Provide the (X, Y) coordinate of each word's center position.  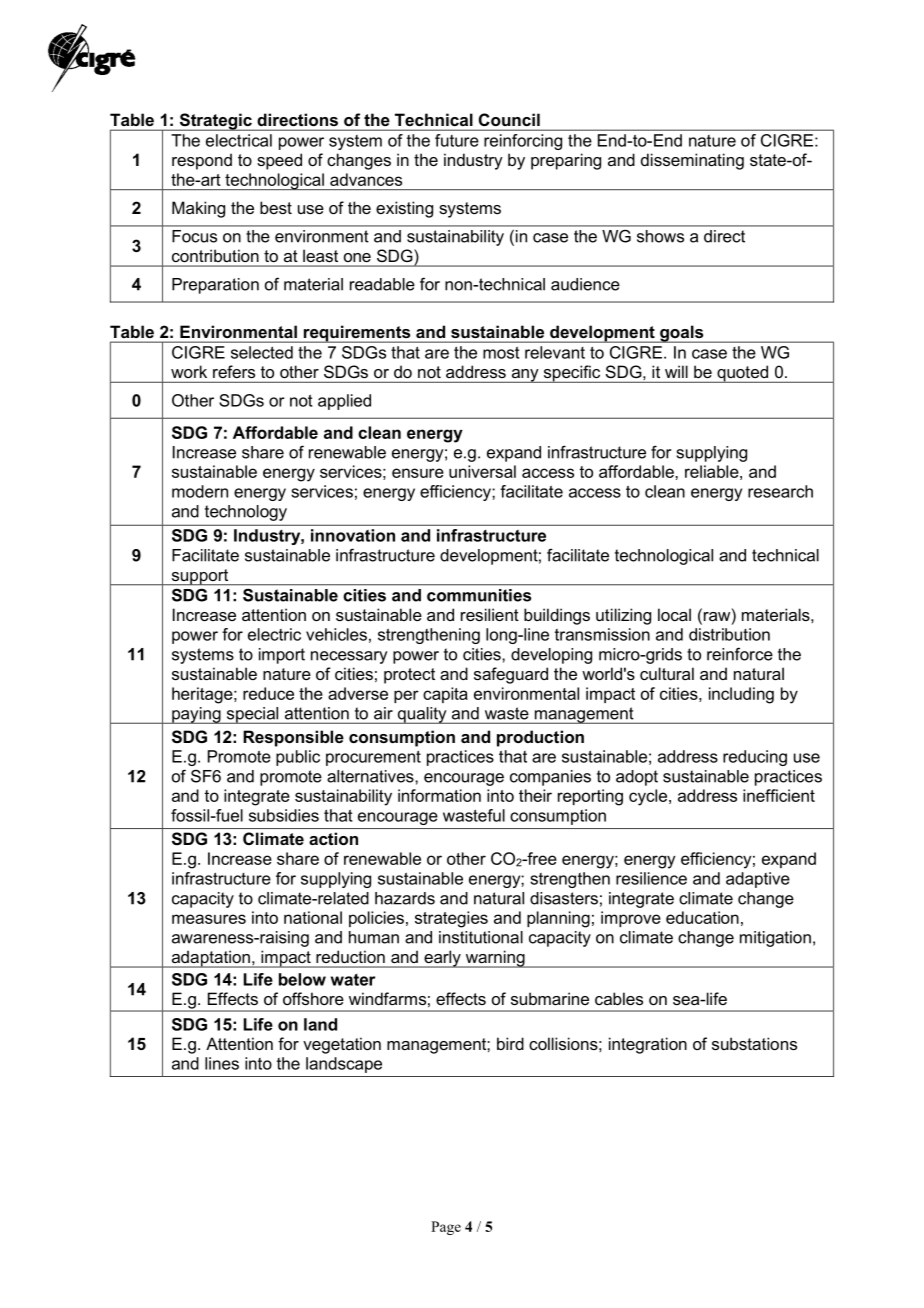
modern (200, 491)
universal (482, 471)
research (780, 491)
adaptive (758, 880)
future (456, 140)
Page (446, 1228)
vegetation (342, 1045)
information (439, 795)
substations (754, 1043)
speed (279, 161)
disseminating (692, 161)
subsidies (284, 815)
